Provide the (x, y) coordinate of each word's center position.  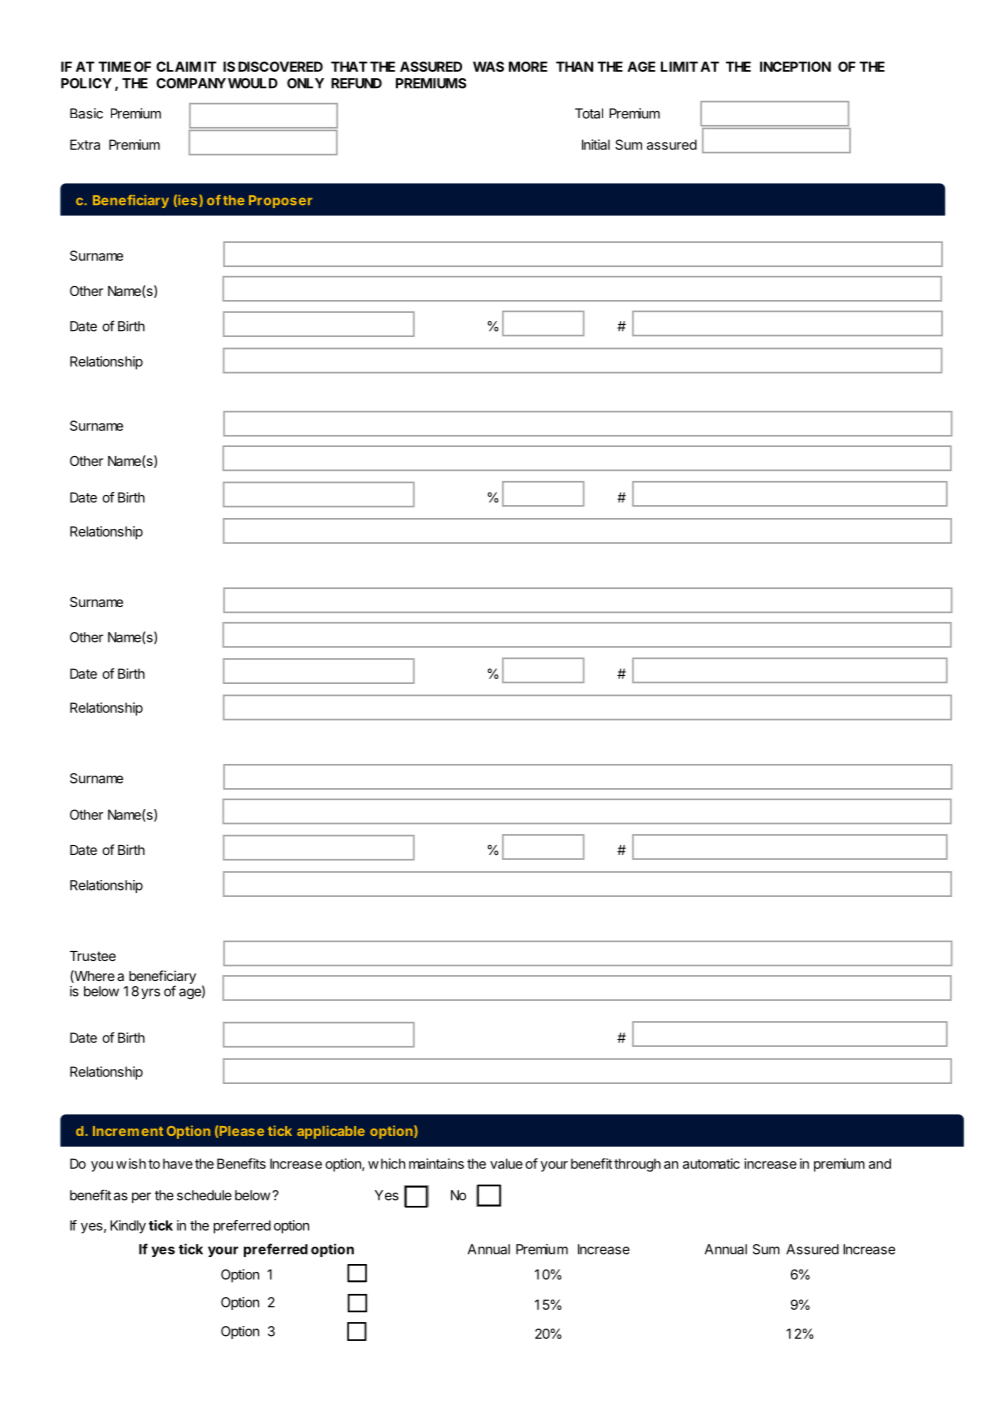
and (880, 1163)
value (506, 1163)
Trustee (93, 956)
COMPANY (191, 83)
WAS (488, 66)
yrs (150, 993)
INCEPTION (795, 66)
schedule (204, 1195)
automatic (711, 1163)
